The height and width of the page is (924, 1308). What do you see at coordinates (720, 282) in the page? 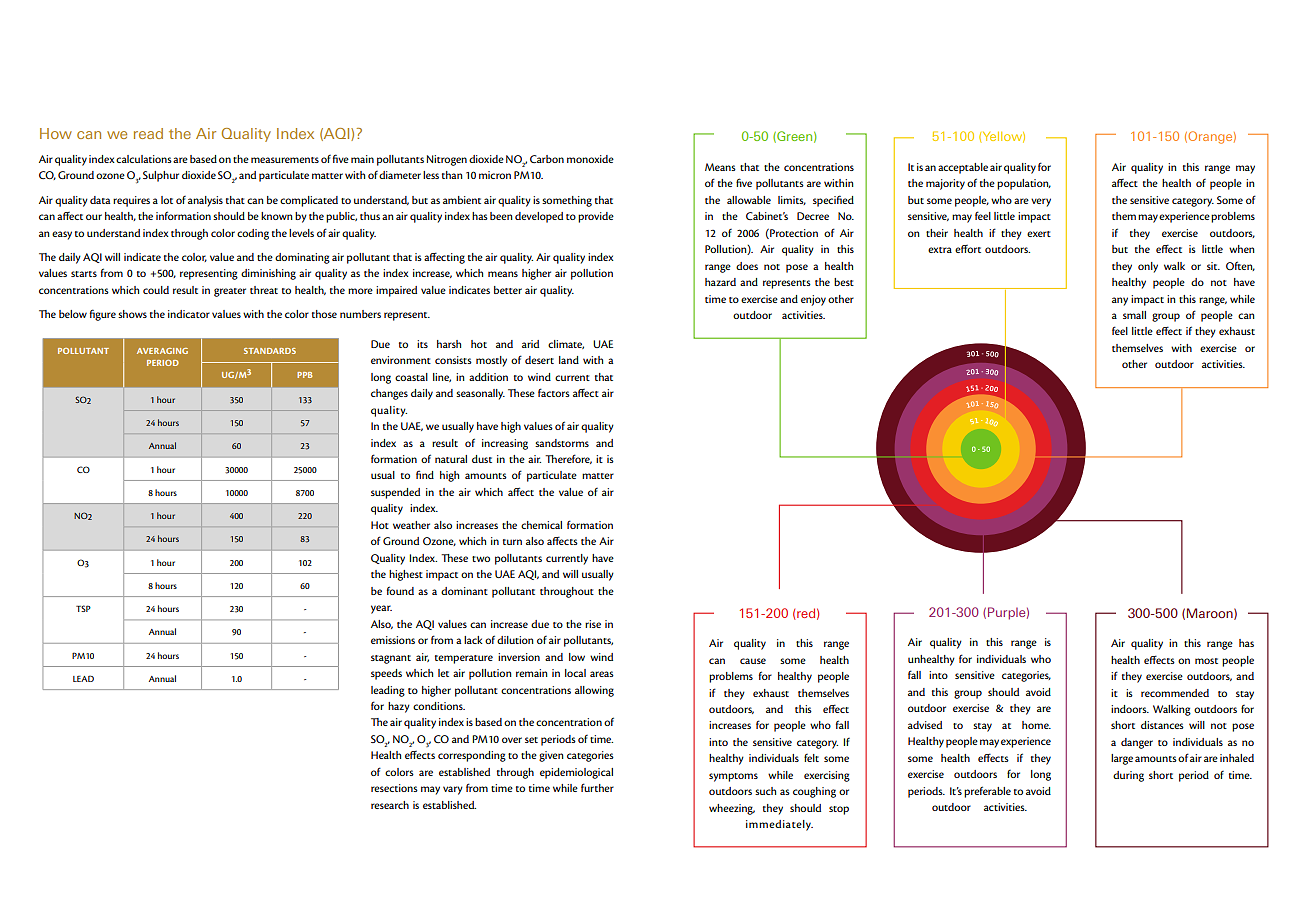
I see `hazard` at bounding box center [720, 282].
